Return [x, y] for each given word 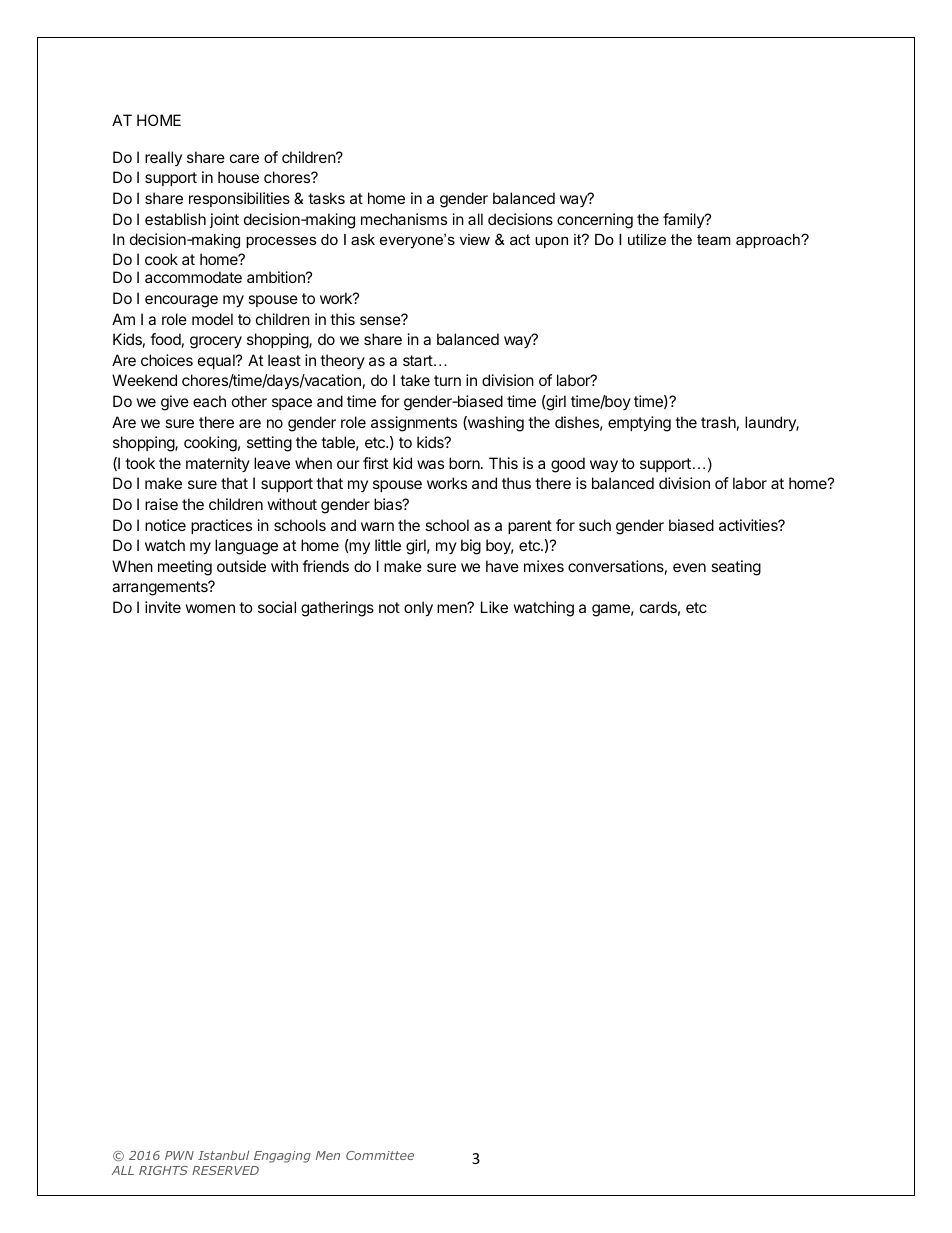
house [238, 177]
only [418, 609]
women [210, 608]
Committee [380, 1155]
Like [494, 607]
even [689, 567]
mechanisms [404, 219]
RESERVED [225, 1170]
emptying [639, 424]
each [209, 401]
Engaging [282, 1157]
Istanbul [223, 1155]
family [684, 220]
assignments [414, 424]
